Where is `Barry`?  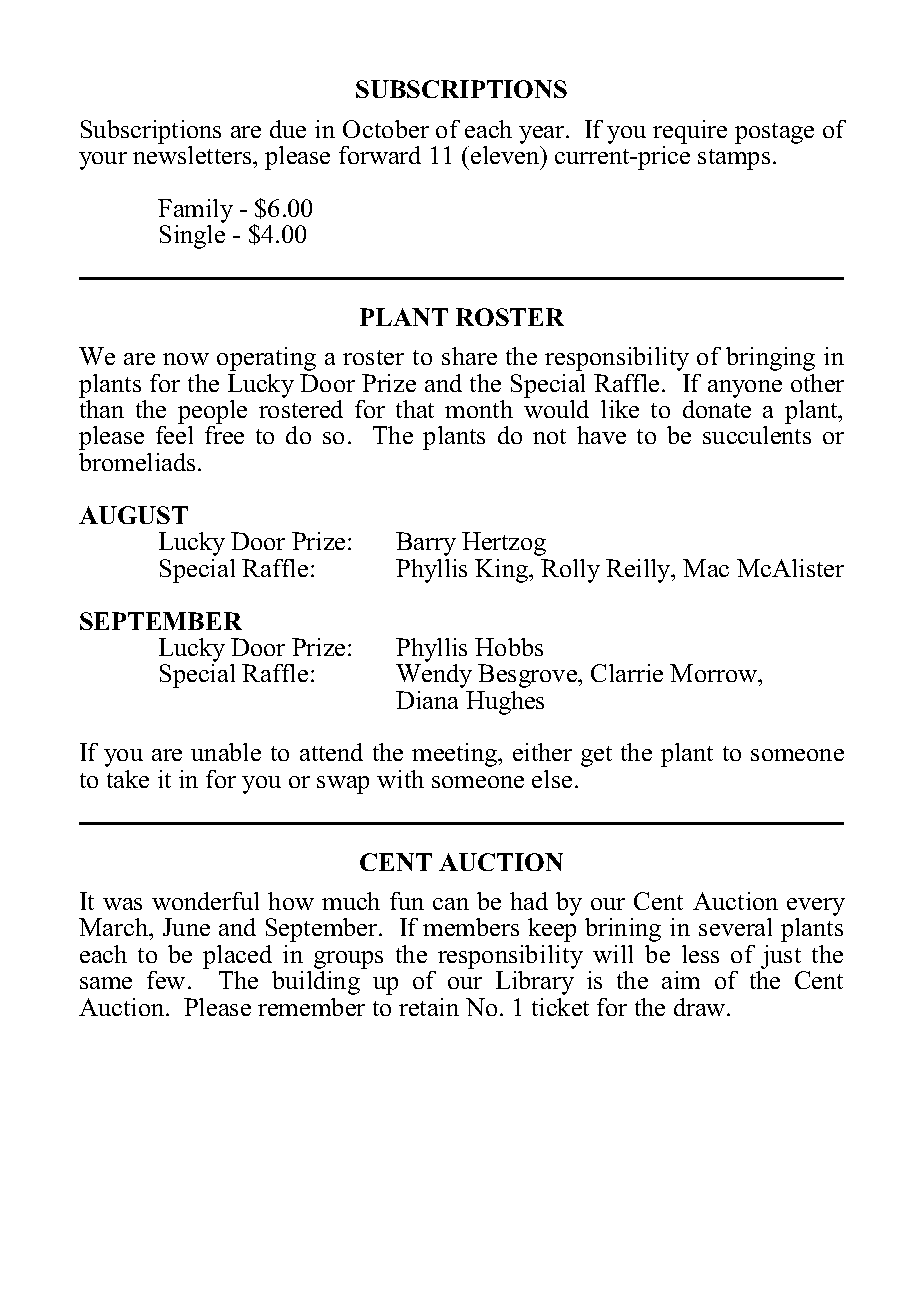
Barry is located at coordinates (426, 544).
